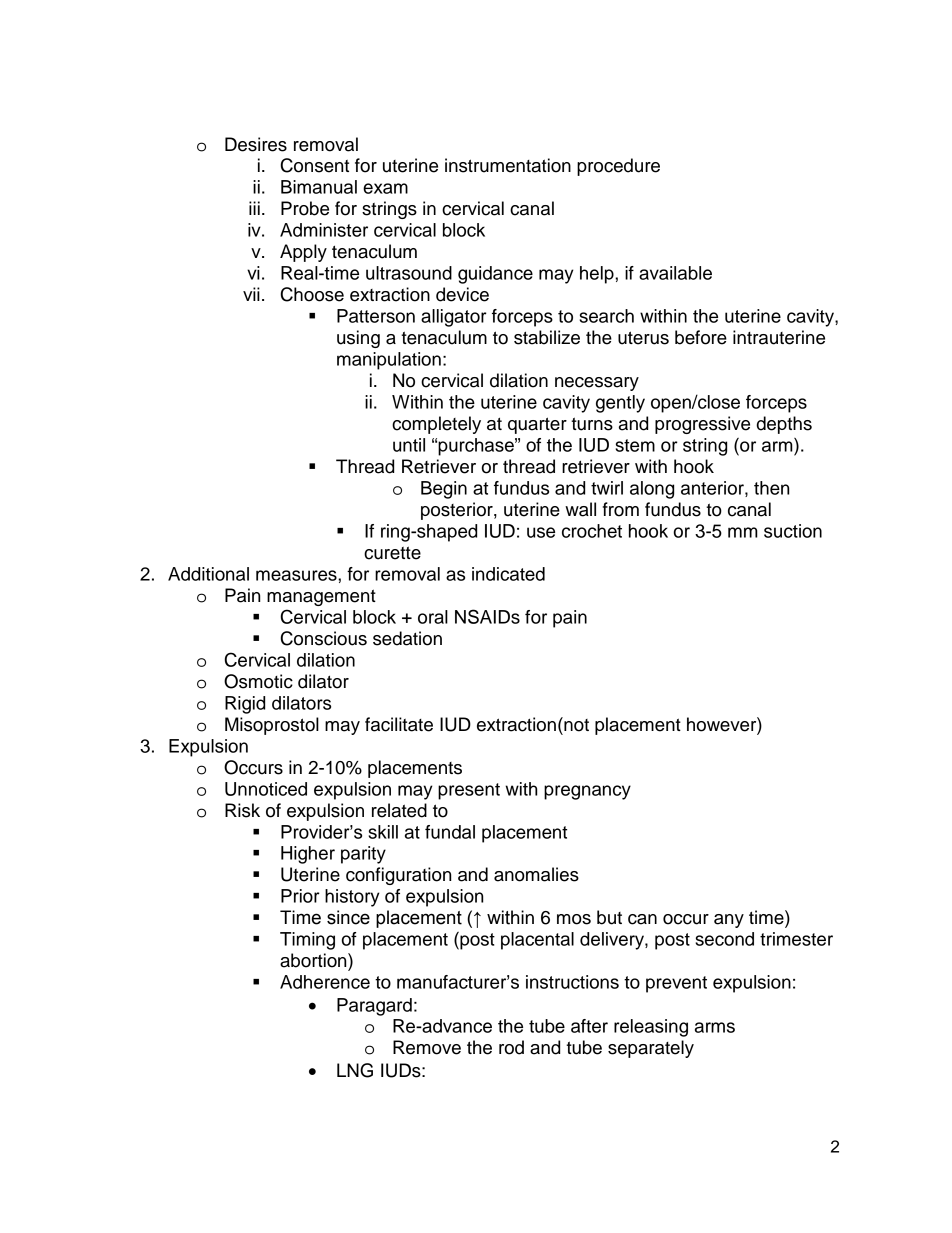 This screenshot has height=1233, width=952. Describe the element at coordinates (469, 791) in the screenshot. I see `present` at that location.
